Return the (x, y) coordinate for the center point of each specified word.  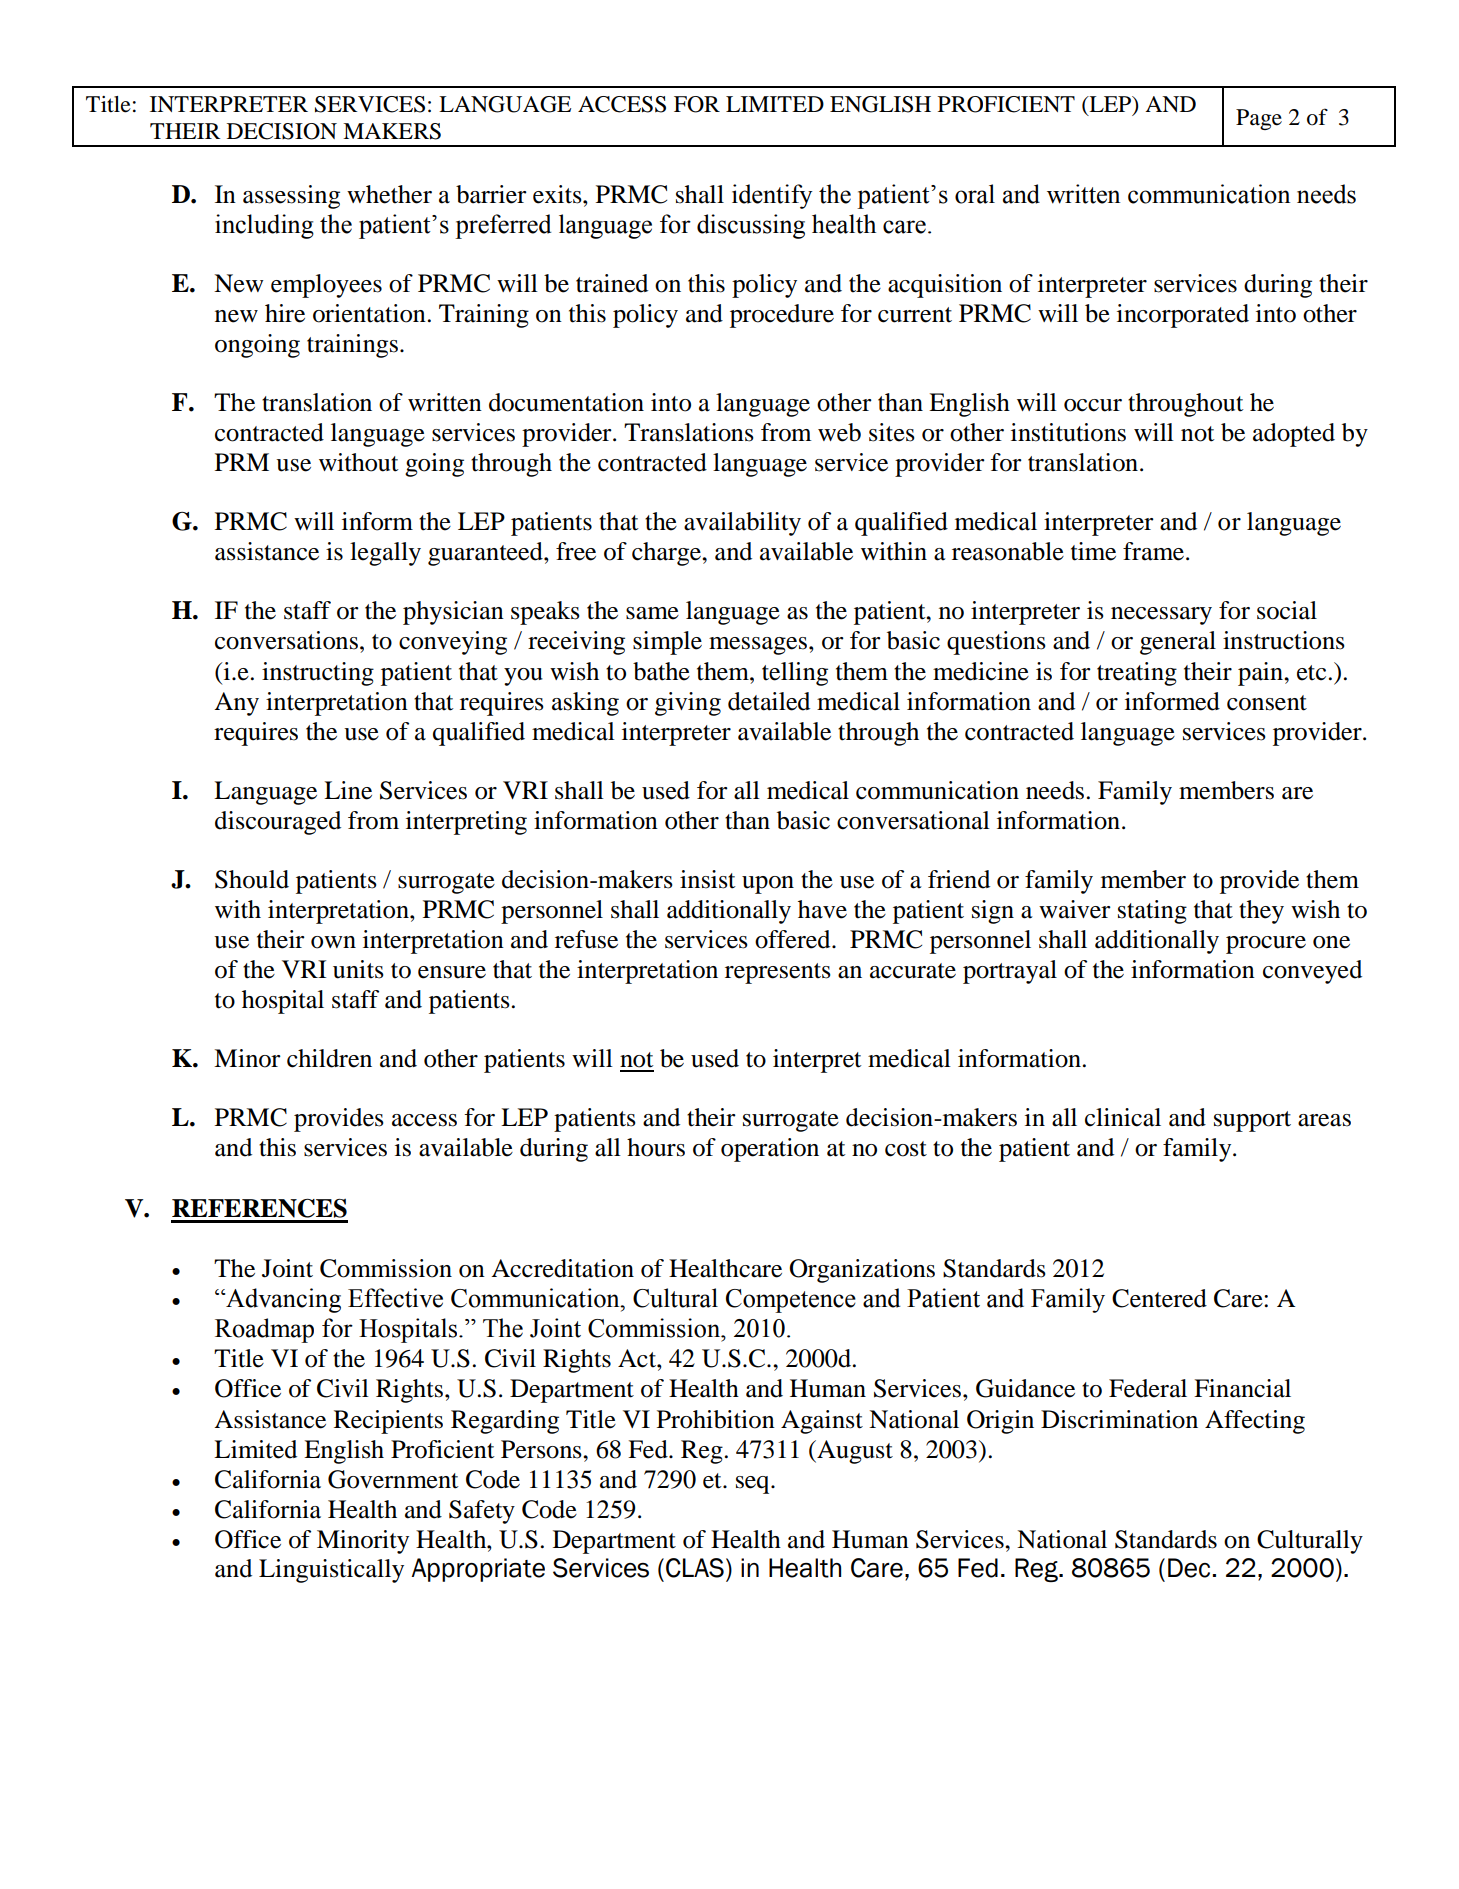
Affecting (1255, 1422)
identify (772, 196)
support (1252, 1121)
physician (453, 613)
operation (770, 1150)
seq (754, 1485)
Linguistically (331, 1571)
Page (1259, 119)
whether (389, 194)
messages (758, 646)
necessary (1161, 616)
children (329, 1058)
